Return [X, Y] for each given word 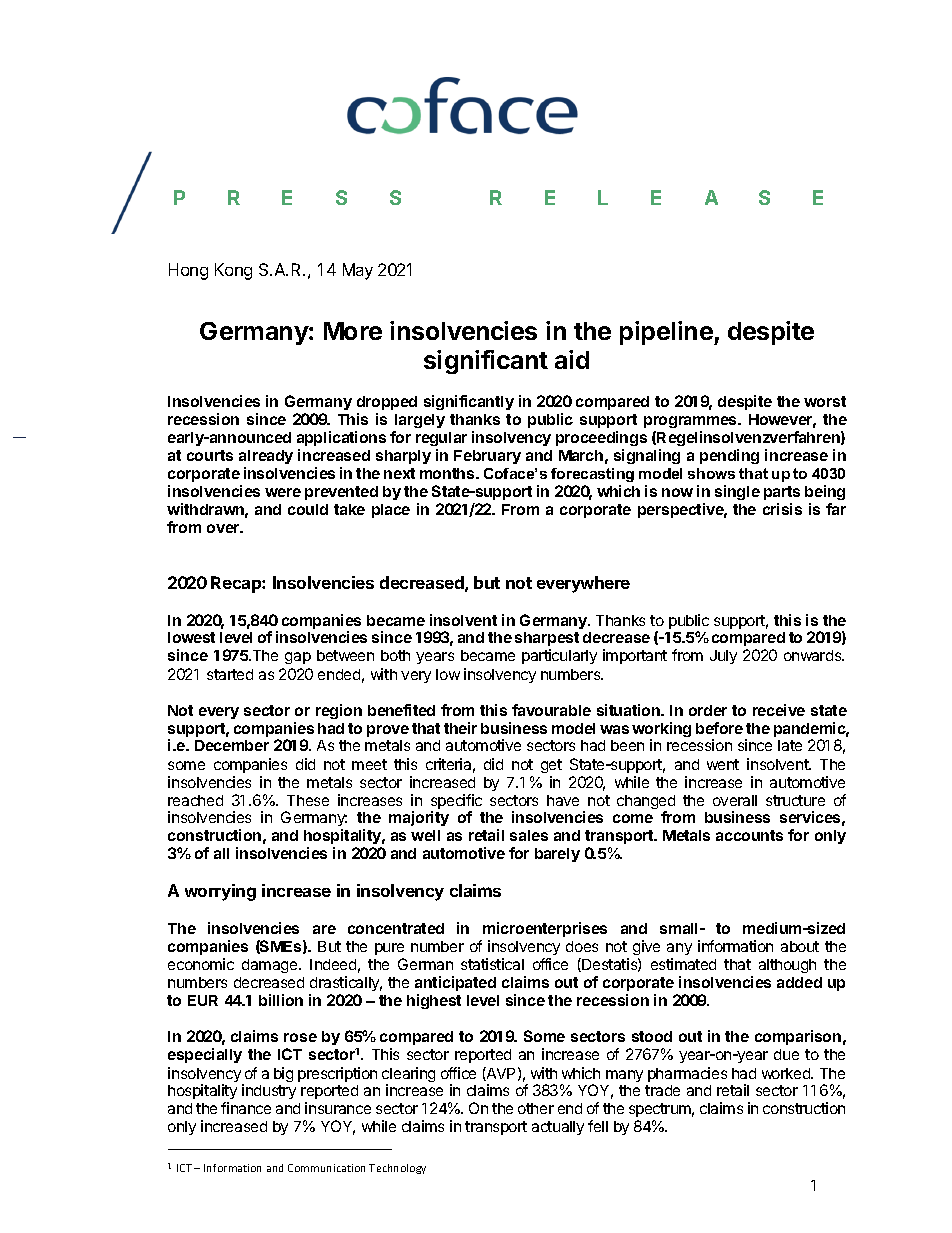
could [308, 509]
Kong [233, 271]
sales [529, 835]
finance [246, 1108]
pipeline [667, 333]
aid [572, 359]
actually [558, 1128]
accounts [749, 835]
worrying [220, 892]
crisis [782, 509]
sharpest [547, 641]
